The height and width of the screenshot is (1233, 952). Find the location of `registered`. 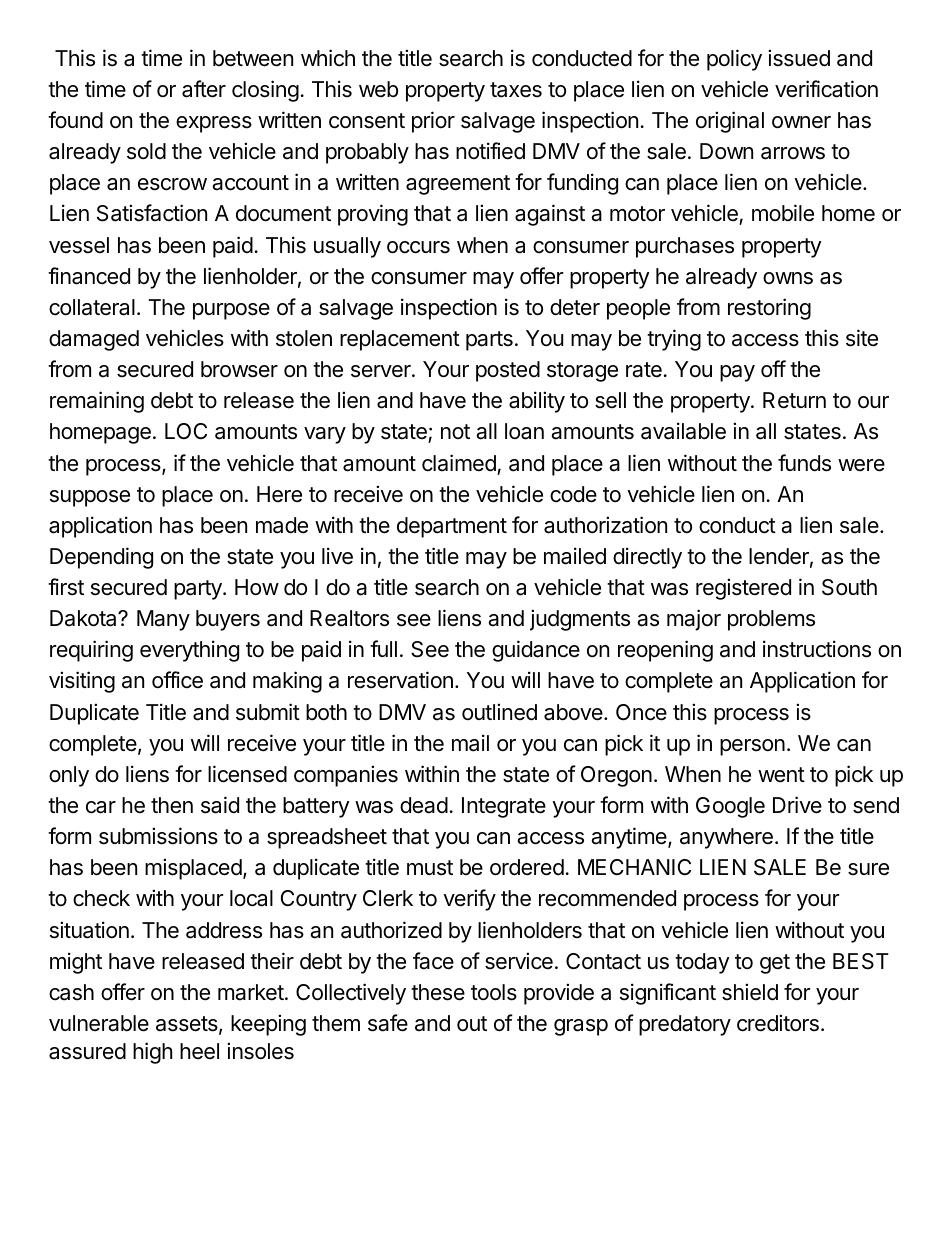

registered is located at coordinates (743, 589).
